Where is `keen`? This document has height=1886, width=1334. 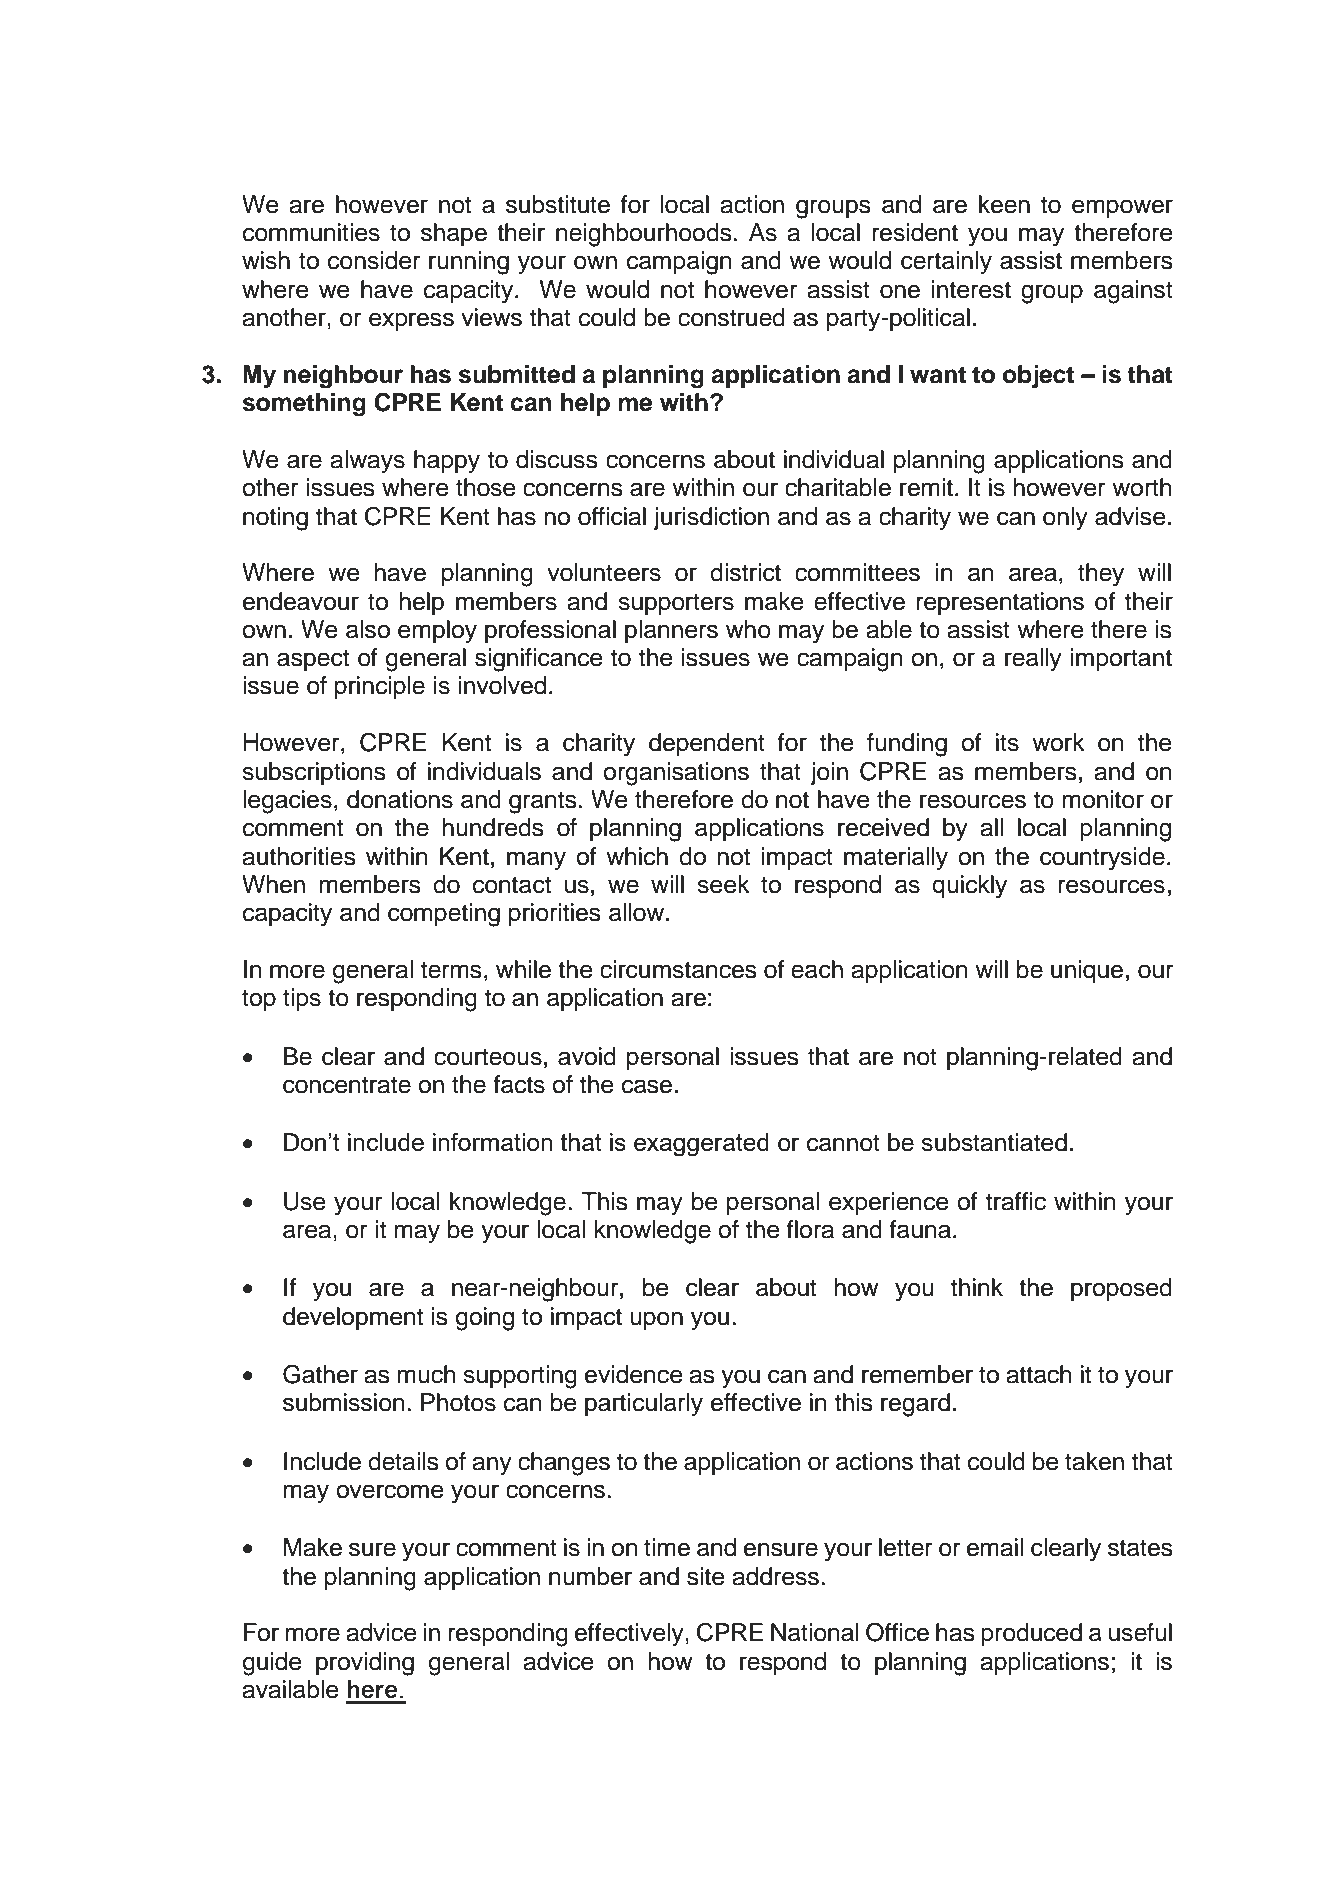 keen is located at coordinates (1004, 204).
